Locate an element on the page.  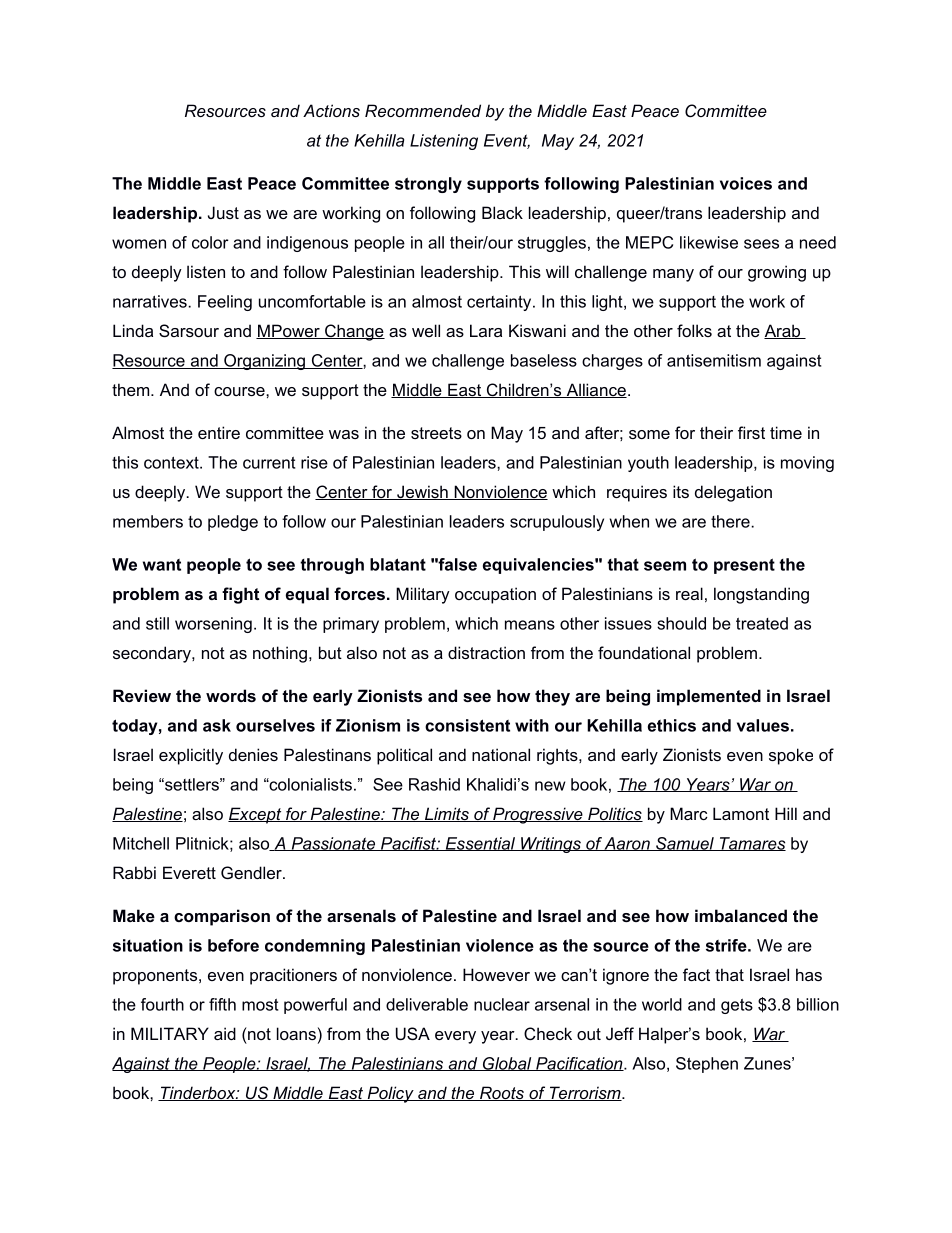
streets is located at coordinates (436, 433).
